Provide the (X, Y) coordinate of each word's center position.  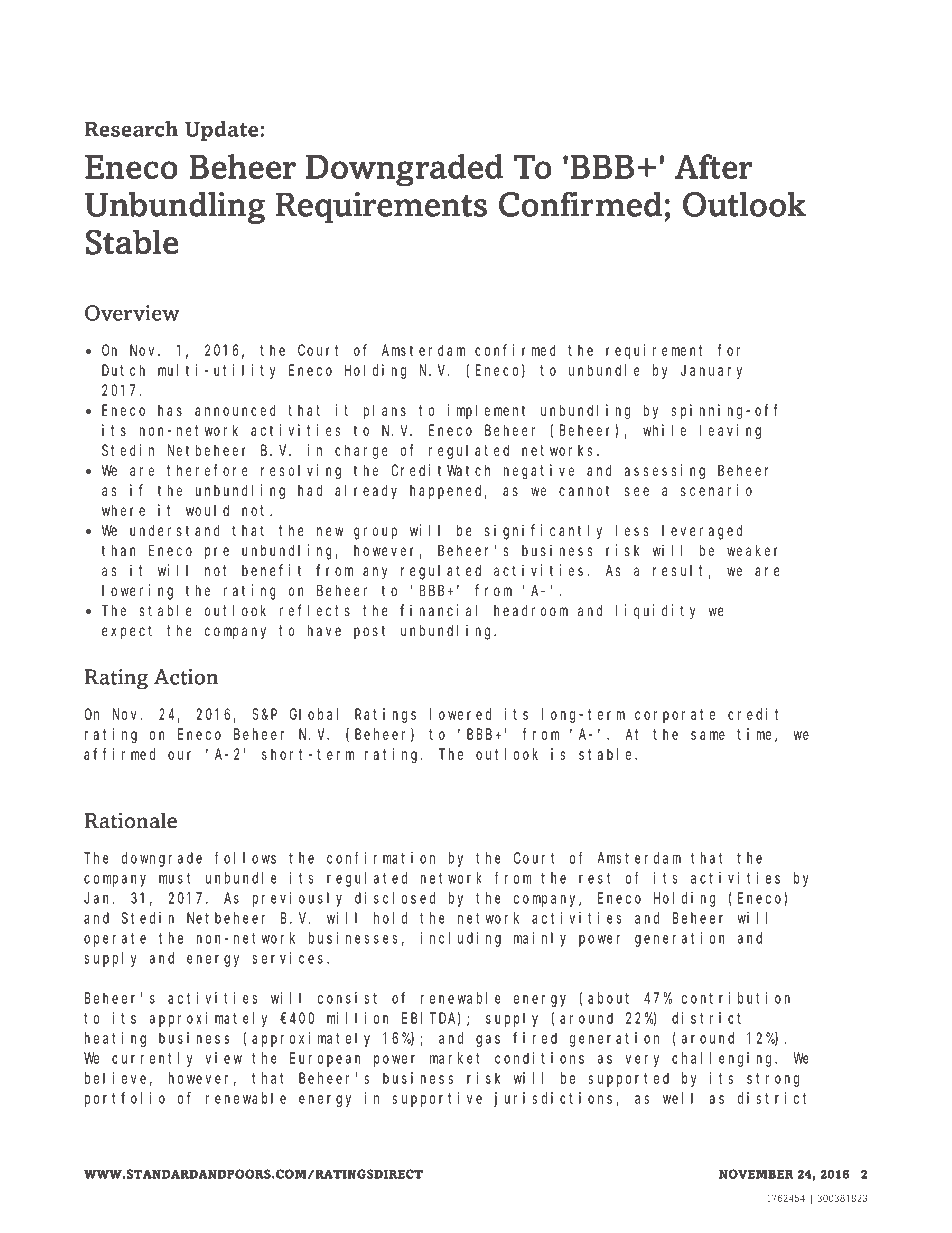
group (375, 533)
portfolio (125, 1099)
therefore (207, 470)
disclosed (395, 898)
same (708, 735)
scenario (716, 490)
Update (223, 131)
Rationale (131, 821)
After (713, 166)
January (711, 372)
